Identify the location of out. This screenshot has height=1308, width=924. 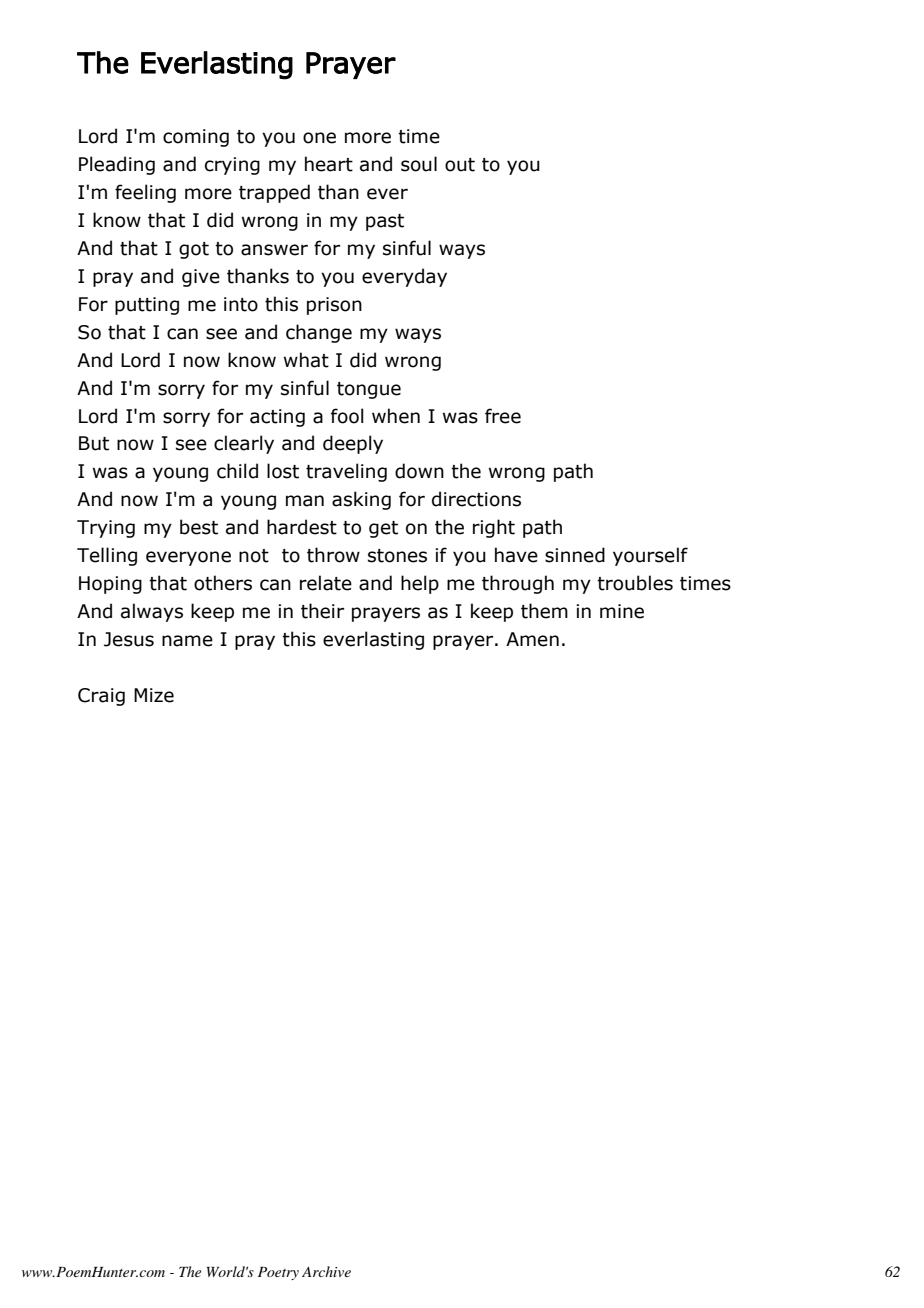
(460, 165).
